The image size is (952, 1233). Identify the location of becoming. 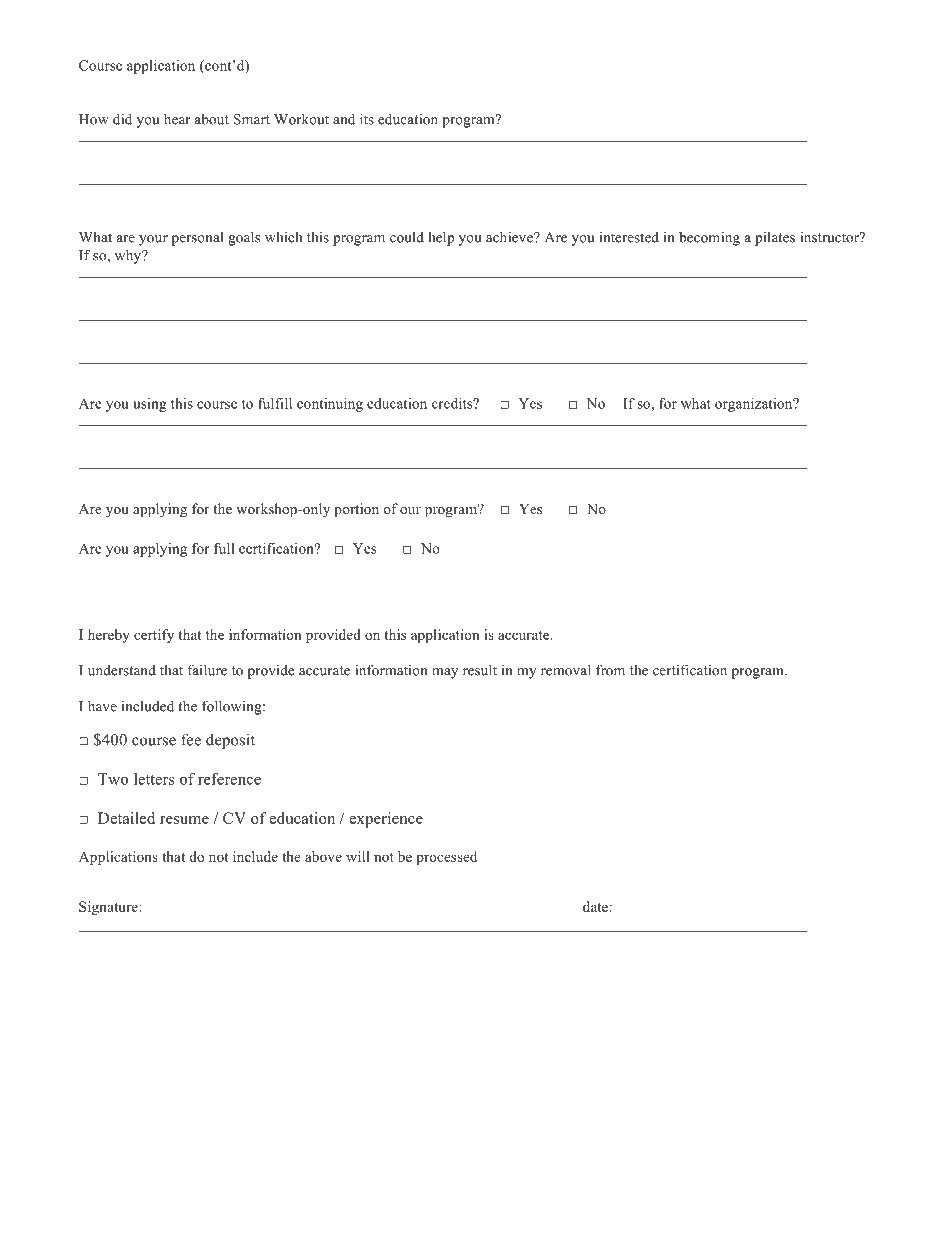
(709, 238).
